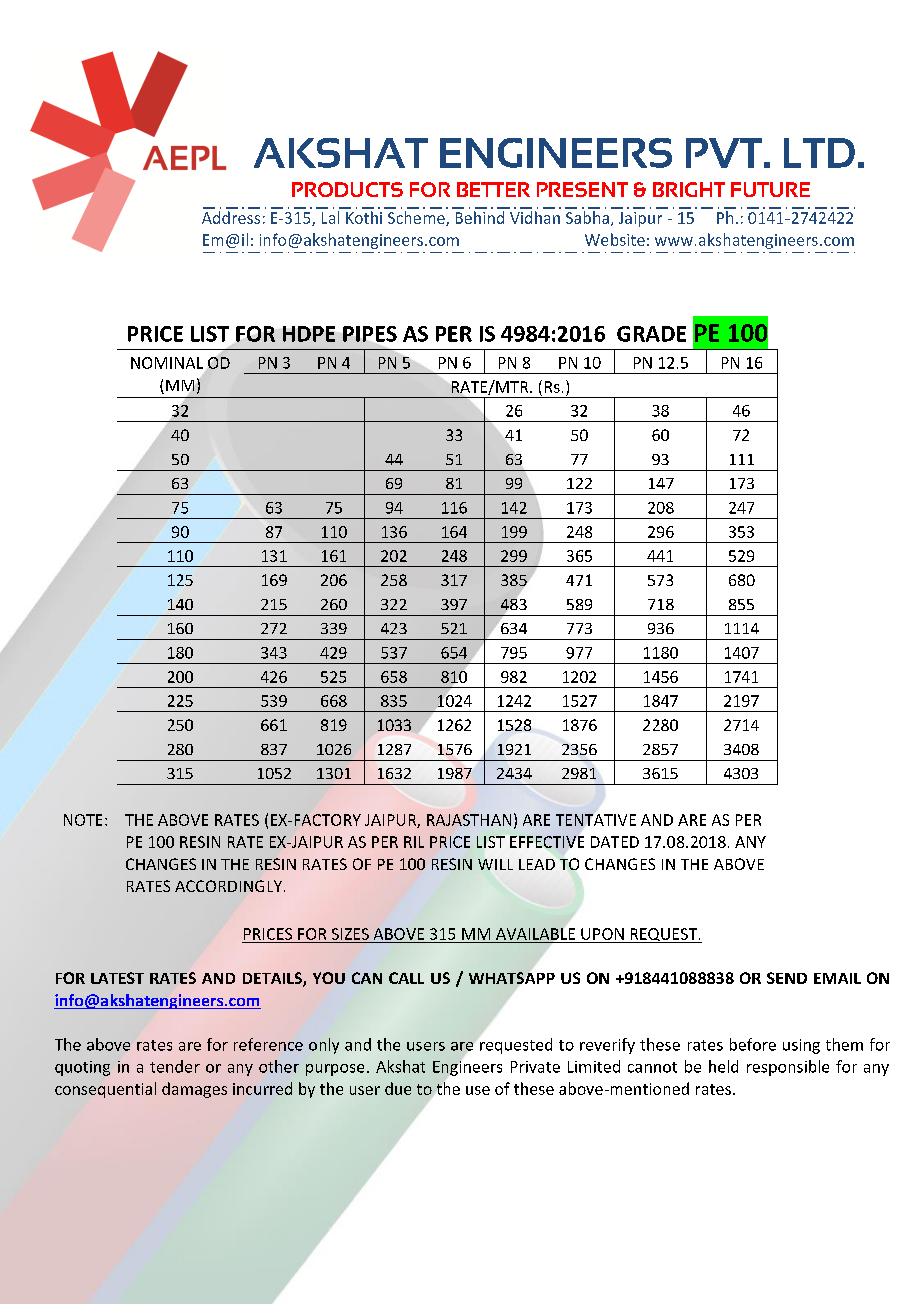 The height and width of the screenshot is (1305, 924). I want to click on GRADE, so click(651, 334).
